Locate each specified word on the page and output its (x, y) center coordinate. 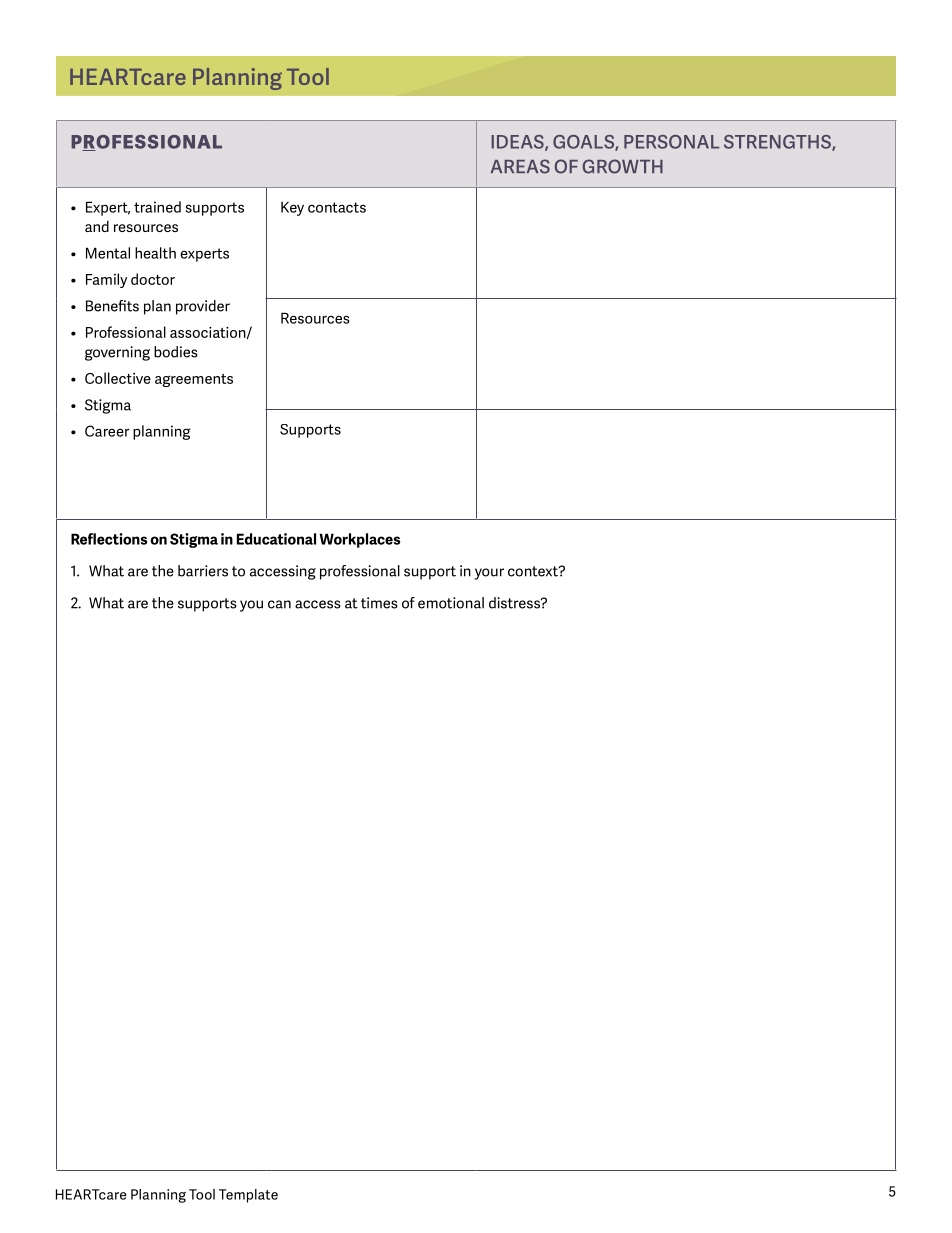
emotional (451, 603)
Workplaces (359, 540)
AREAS (520, 166)
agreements (194, 380)
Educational (276, 539)
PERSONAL (671, 142)
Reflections (109, 539)
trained (157, 207)
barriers (203, 571)
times (379, 603)
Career (107, 431)
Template (248, 1196)
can (279, 604)
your (489, 574)
